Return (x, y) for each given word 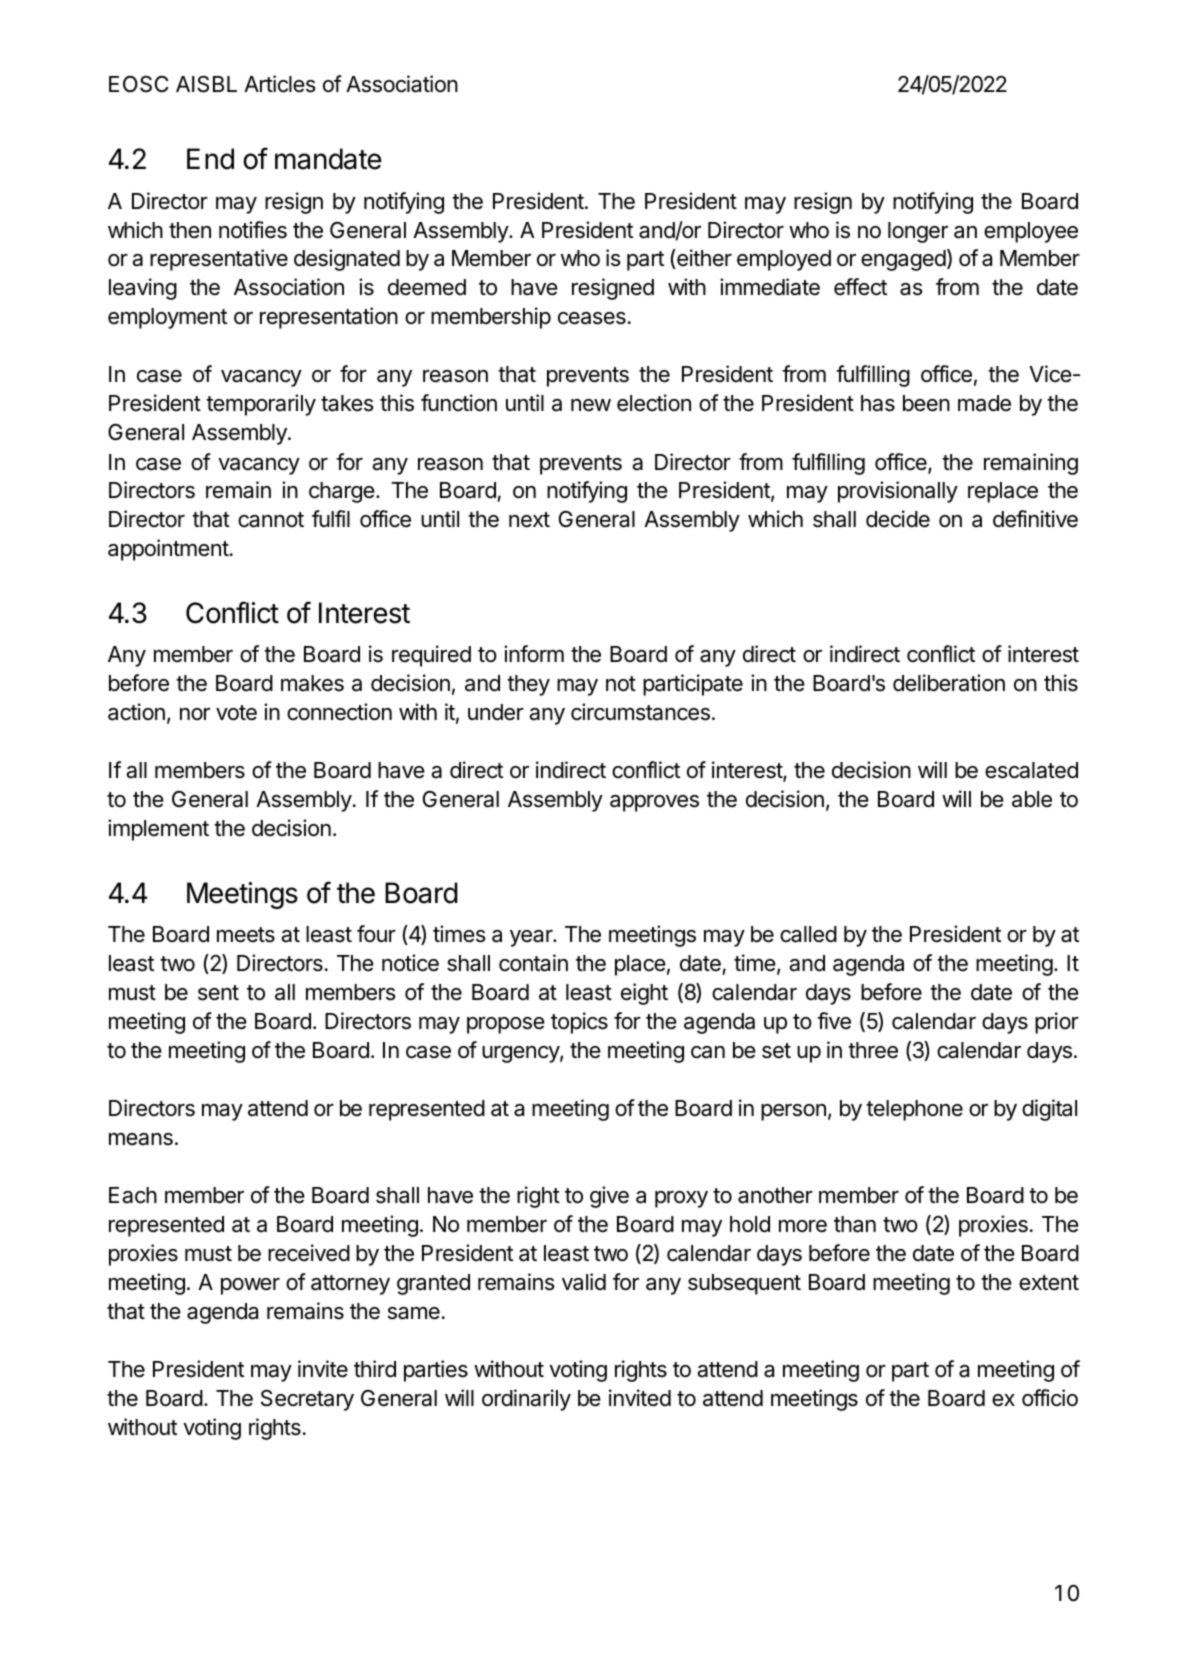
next (529, 520)
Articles (280, 84)
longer (918, 232)
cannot (271, 520)
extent (1049, 1283)
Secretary (307, 1400)
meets (246, 935)
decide (898, 519)
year (532, 938)
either (703, 259)
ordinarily (526, 1400)
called (808, 934)
